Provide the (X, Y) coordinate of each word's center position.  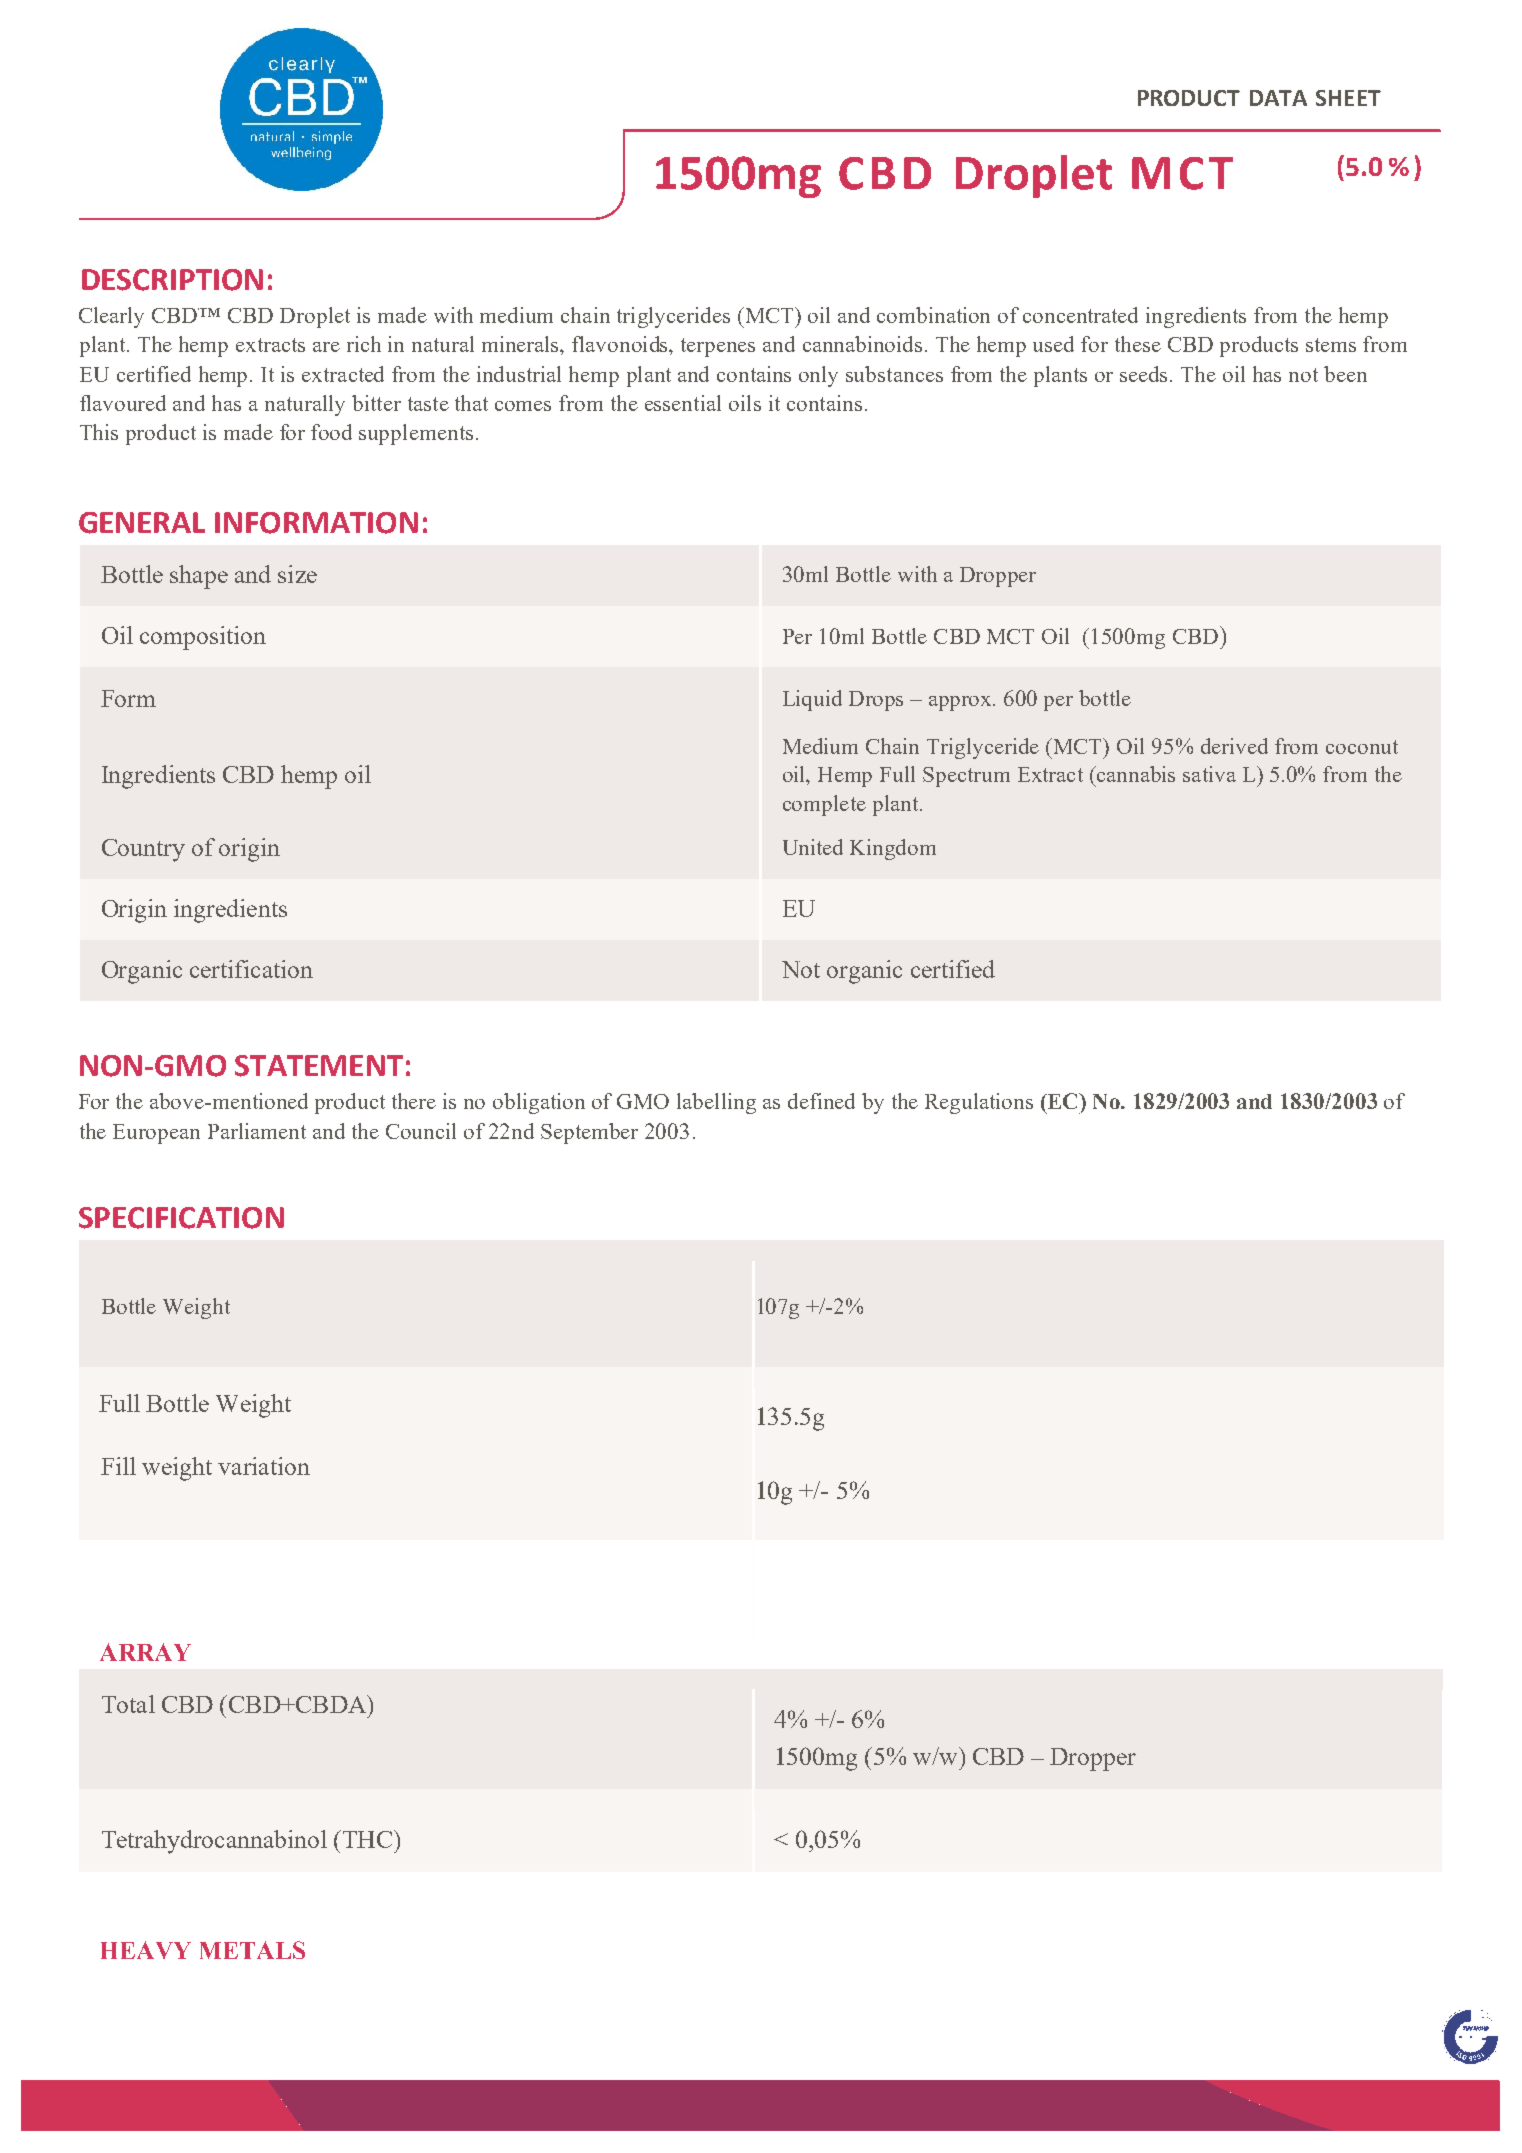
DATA (1278, 98)
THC (366, 1839)
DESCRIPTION (172, 280)
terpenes (718, 347)
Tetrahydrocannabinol (214, 1842)
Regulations (979, 1103)
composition (203, 638)
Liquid (812, 700)
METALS (252, 1950)
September (589, 1133)
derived (1234, 746)
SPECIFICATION (181, 1218)
